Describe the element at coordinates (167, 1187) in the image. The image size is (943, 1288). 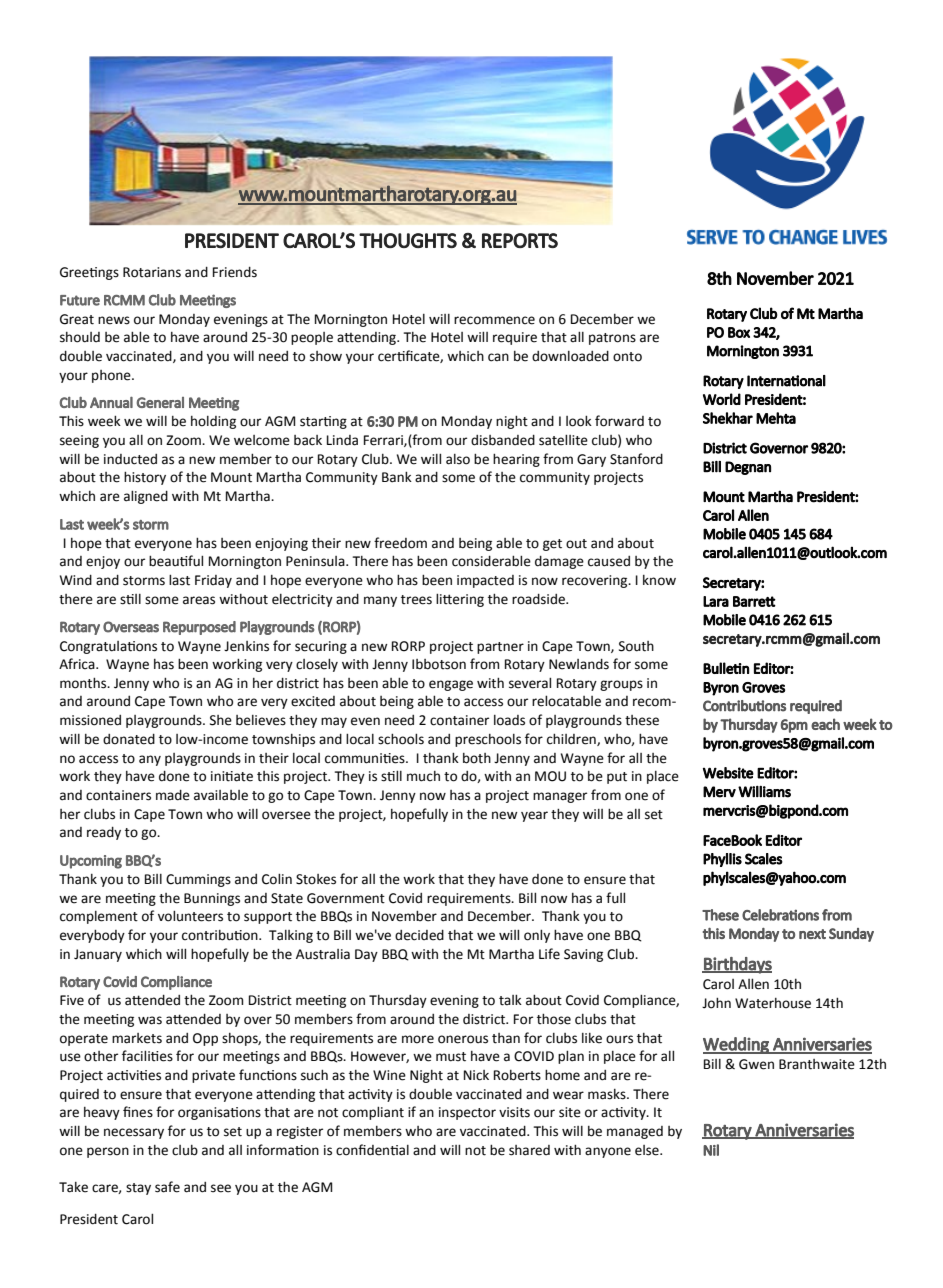
I see `safe` at that location.
